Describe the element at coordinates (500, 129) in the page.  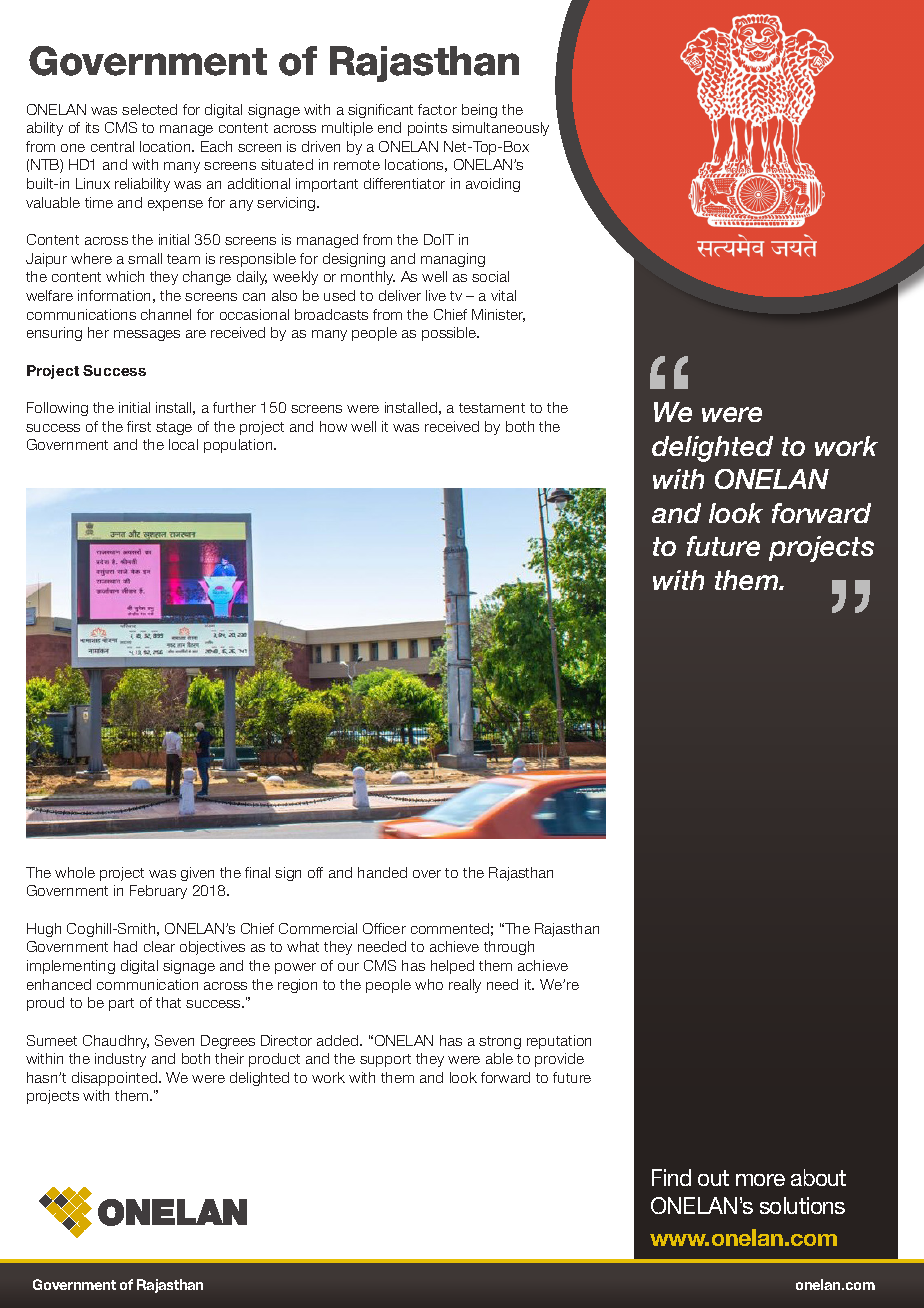
I see `simultaneously` at that location.
